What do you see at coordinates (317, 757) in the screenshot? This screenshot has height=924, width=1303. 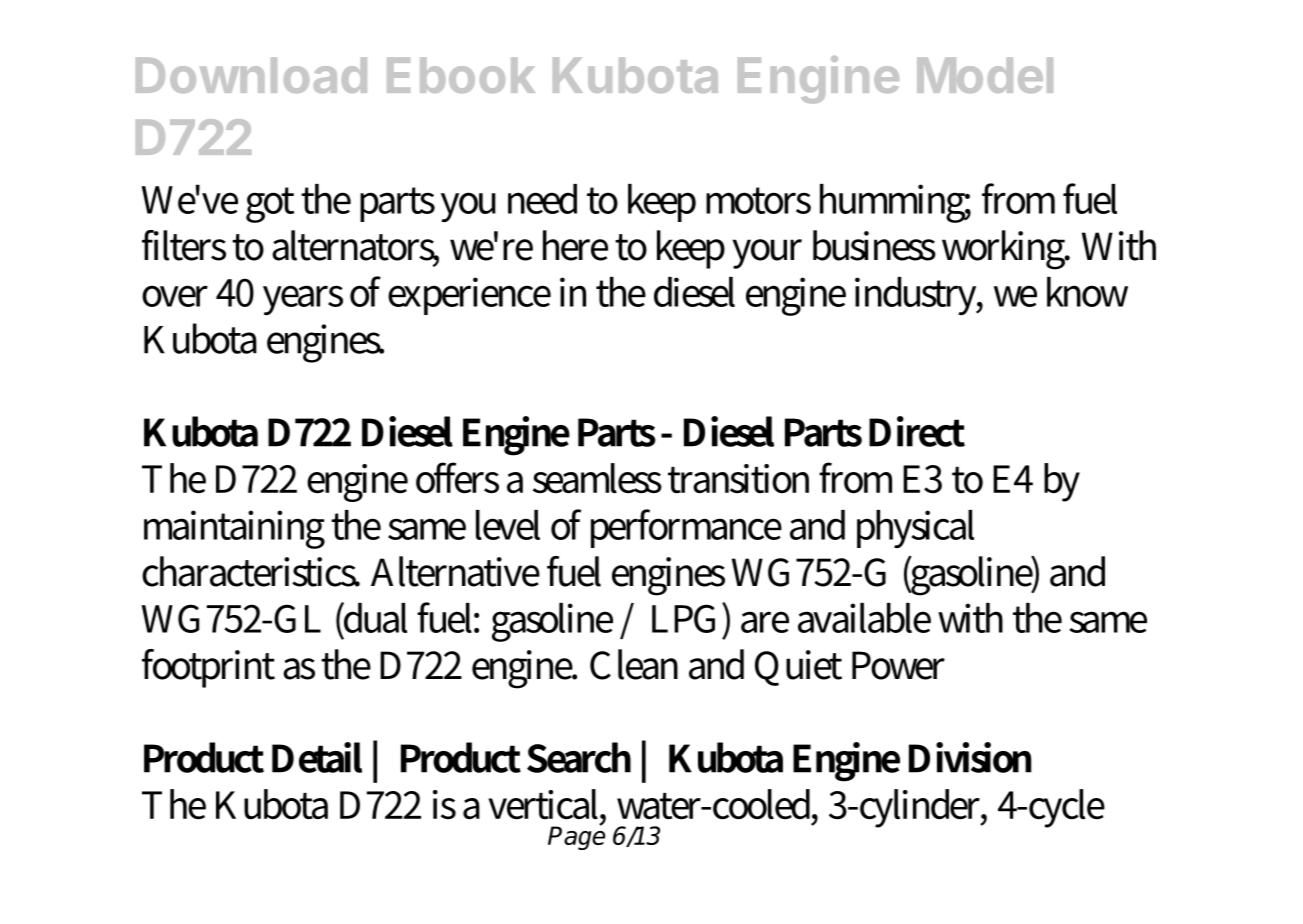 I see `Detail` at bounding box center [317, 757].
